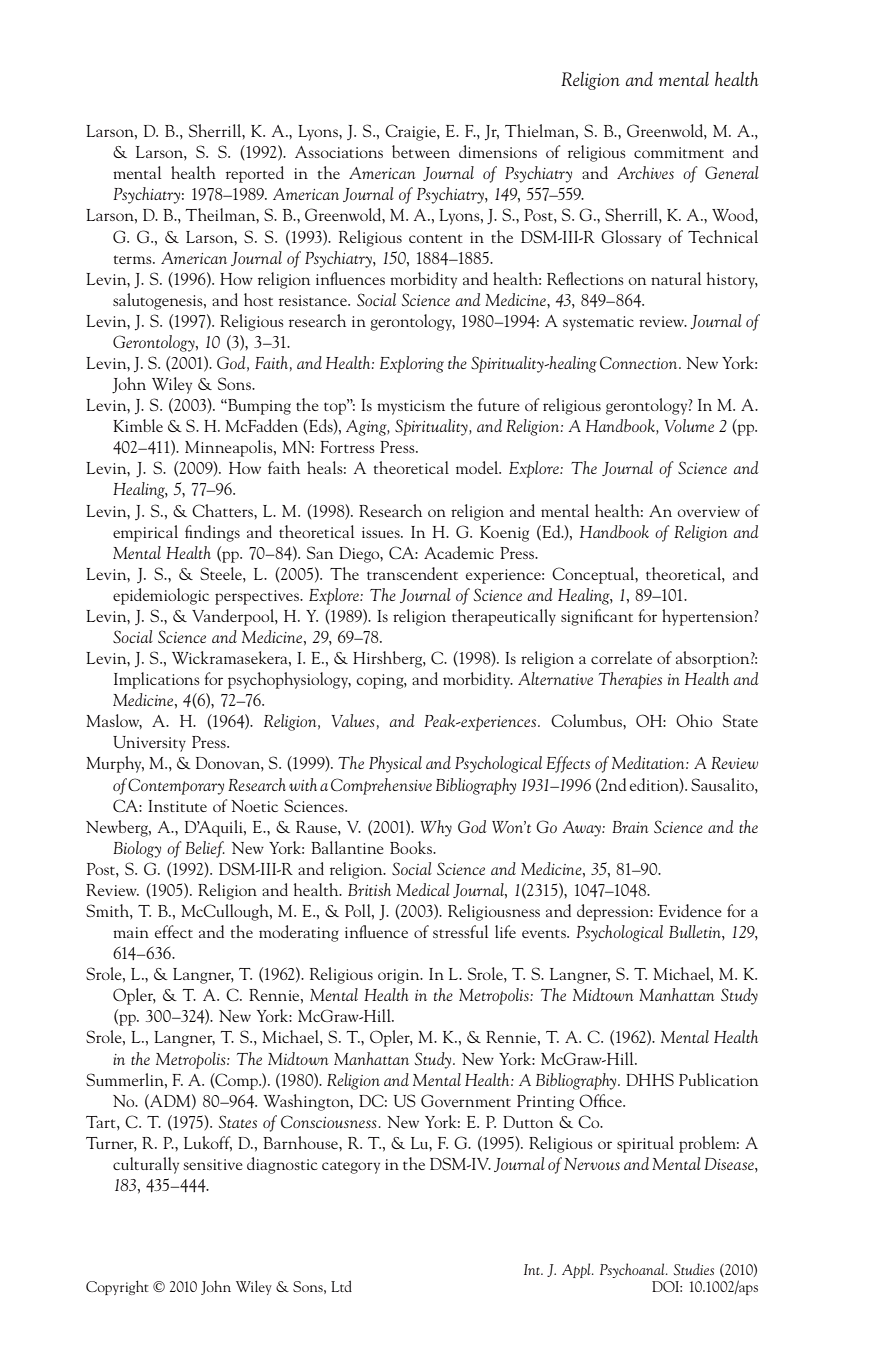 Image resolution: width=896 pixels, height=1347 pixels. What do you see at coordinates (395, 764) in the document?
I see `Physical` at bounding box center [395, 764].
